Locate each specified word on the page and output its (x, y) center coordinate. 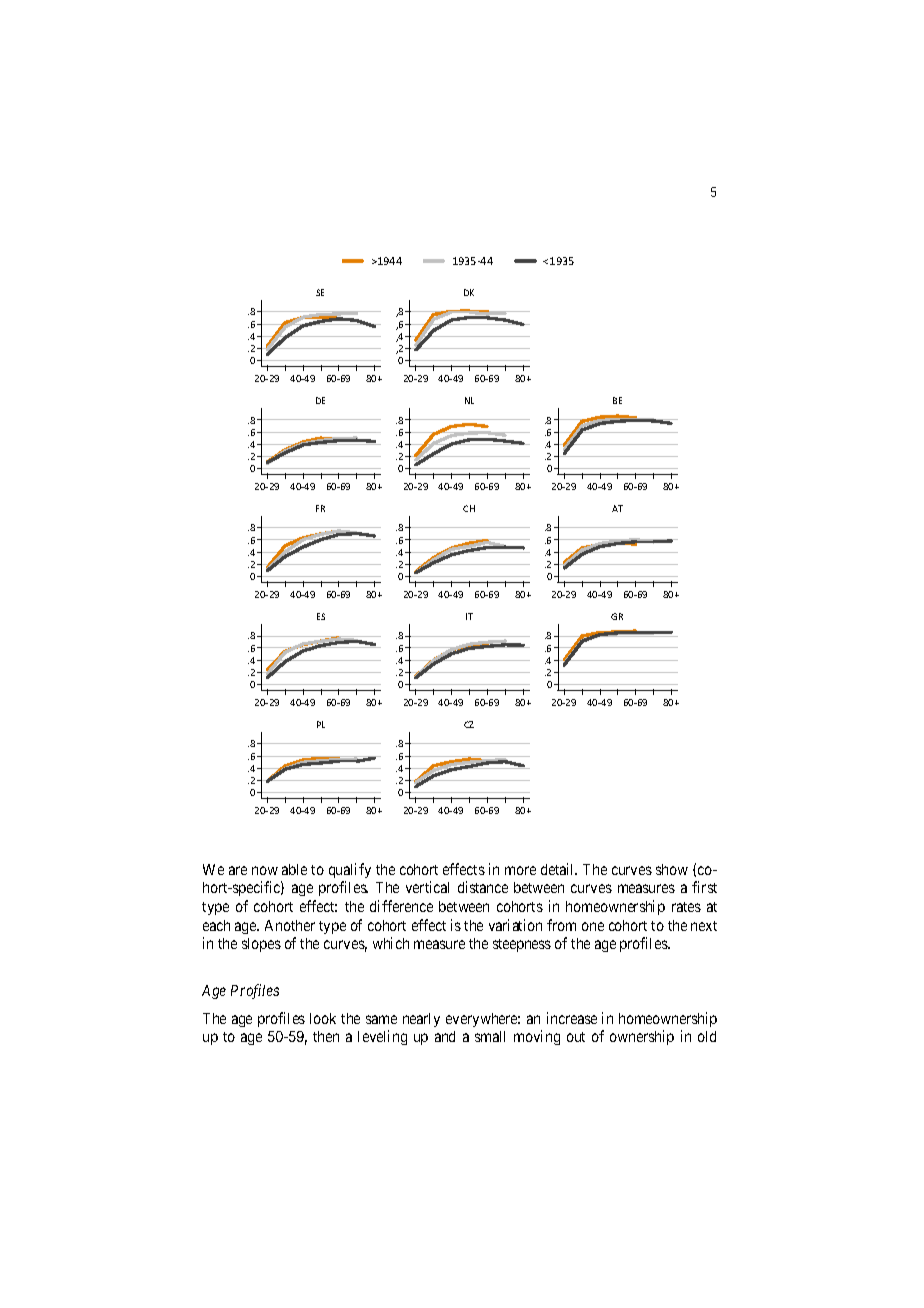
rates (686, 907)
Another (290, 925)
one (593, 926)
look (323, 1018)
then (326, 1036)
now (265, 870)
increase (572, 1018)
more (520, 870)
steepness (522, 945)
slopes (261, 945)
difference (401, 906)
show (672, 869)
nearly (421, 1020)
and (445, 1036)
